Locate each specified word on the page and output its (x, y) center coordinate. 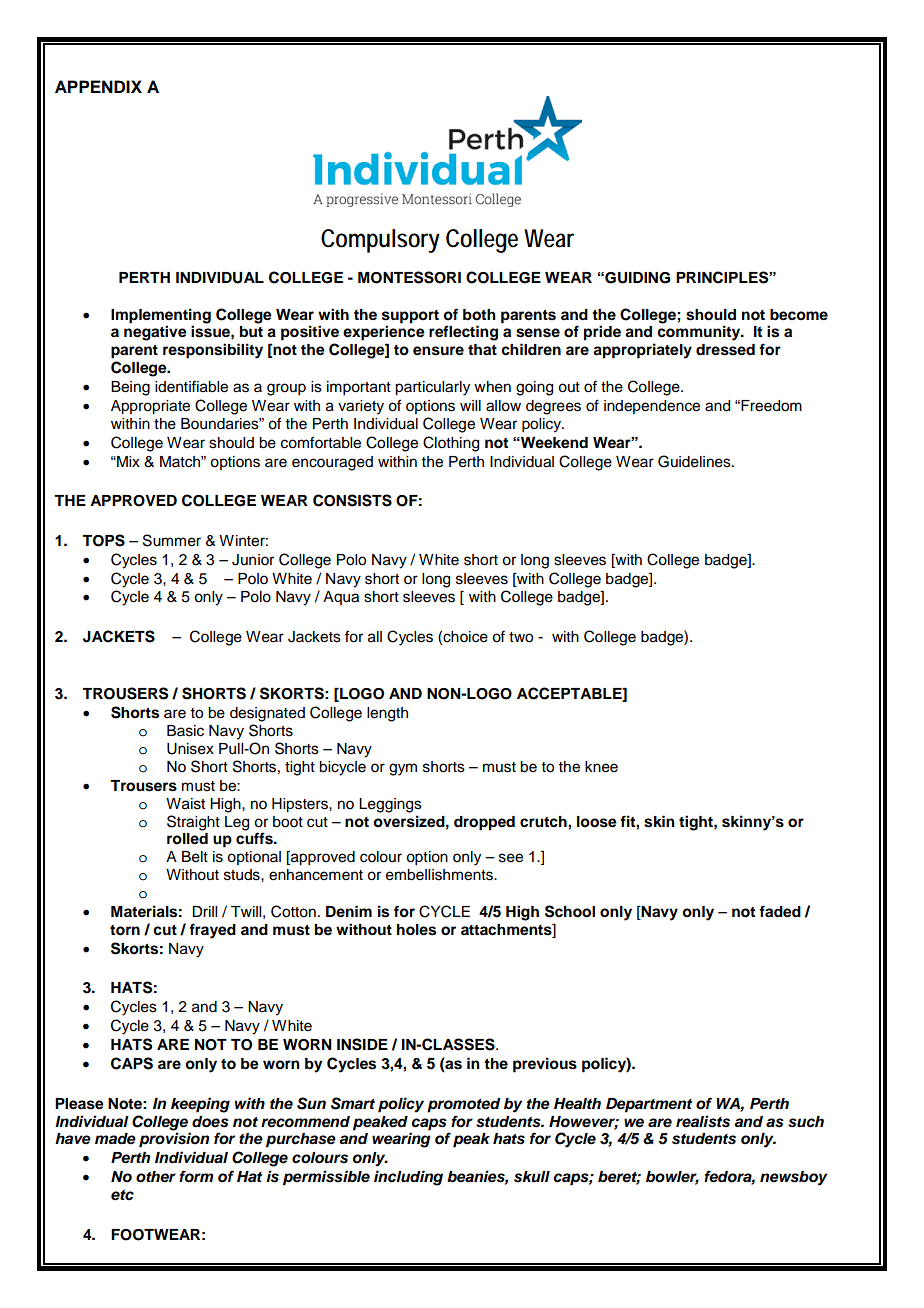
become (799, 315)
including (408, 1178)
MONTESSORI (409, 277)
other (156, 1177)
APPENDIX (98, 86)
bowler (672, 1178)
